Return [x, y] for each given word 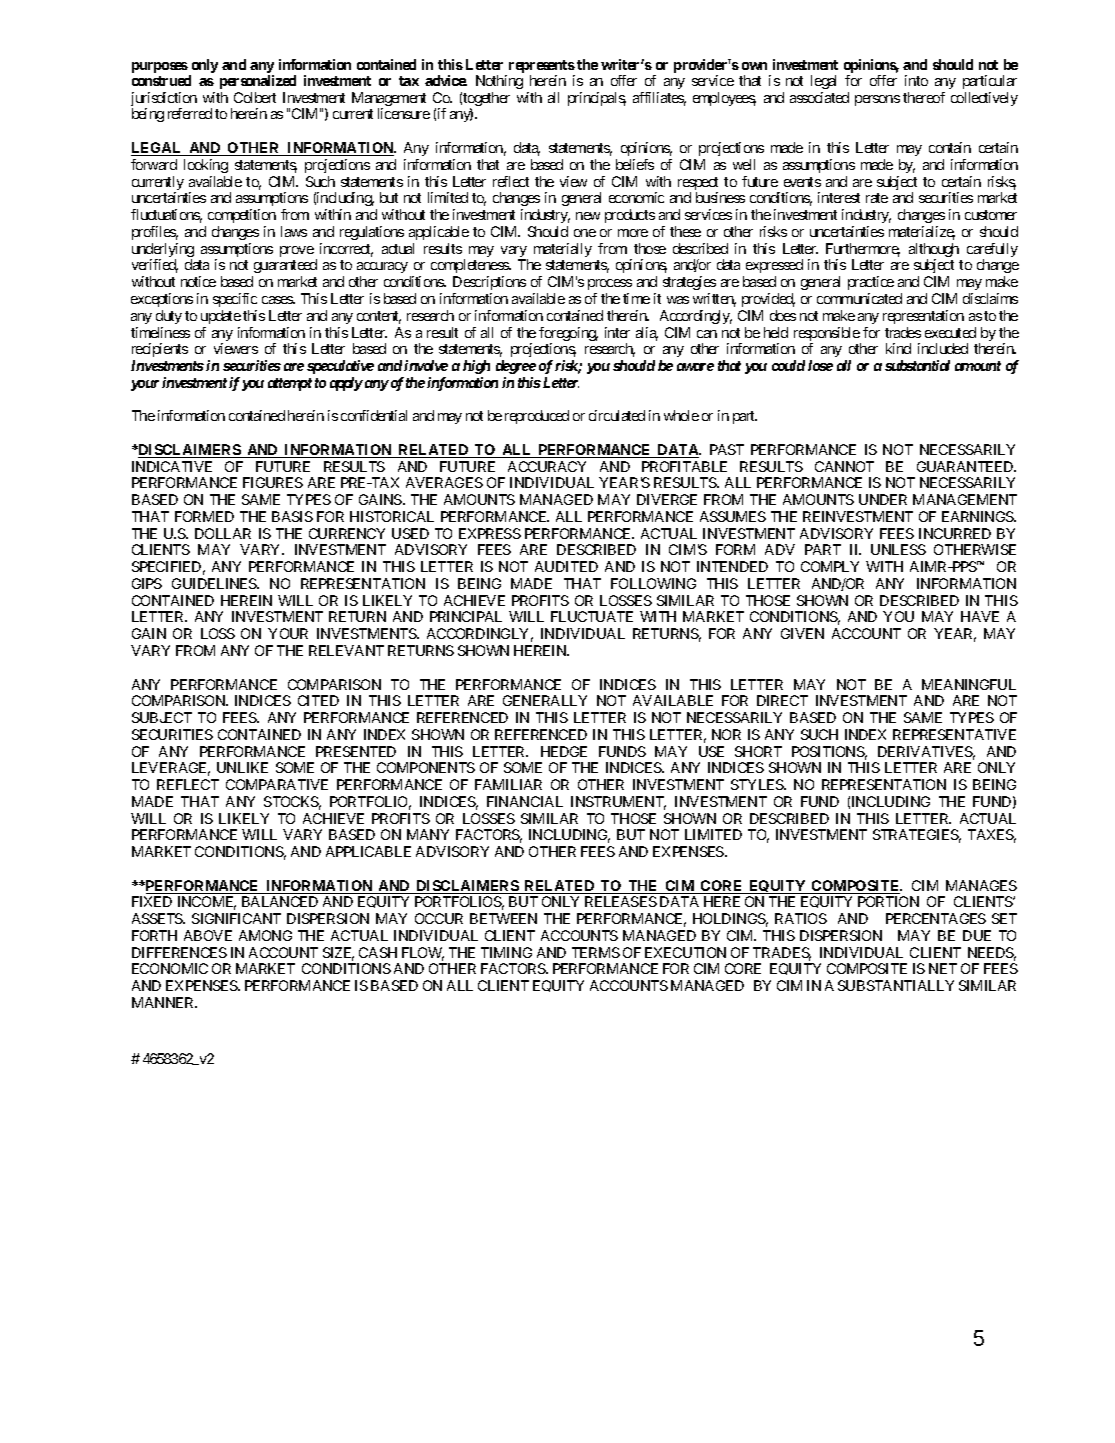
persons [877, 100]
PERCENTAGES [936, 918]
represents [542, 68]
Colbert [255, 97]
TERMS [596, 952]
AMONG [265, 935]
